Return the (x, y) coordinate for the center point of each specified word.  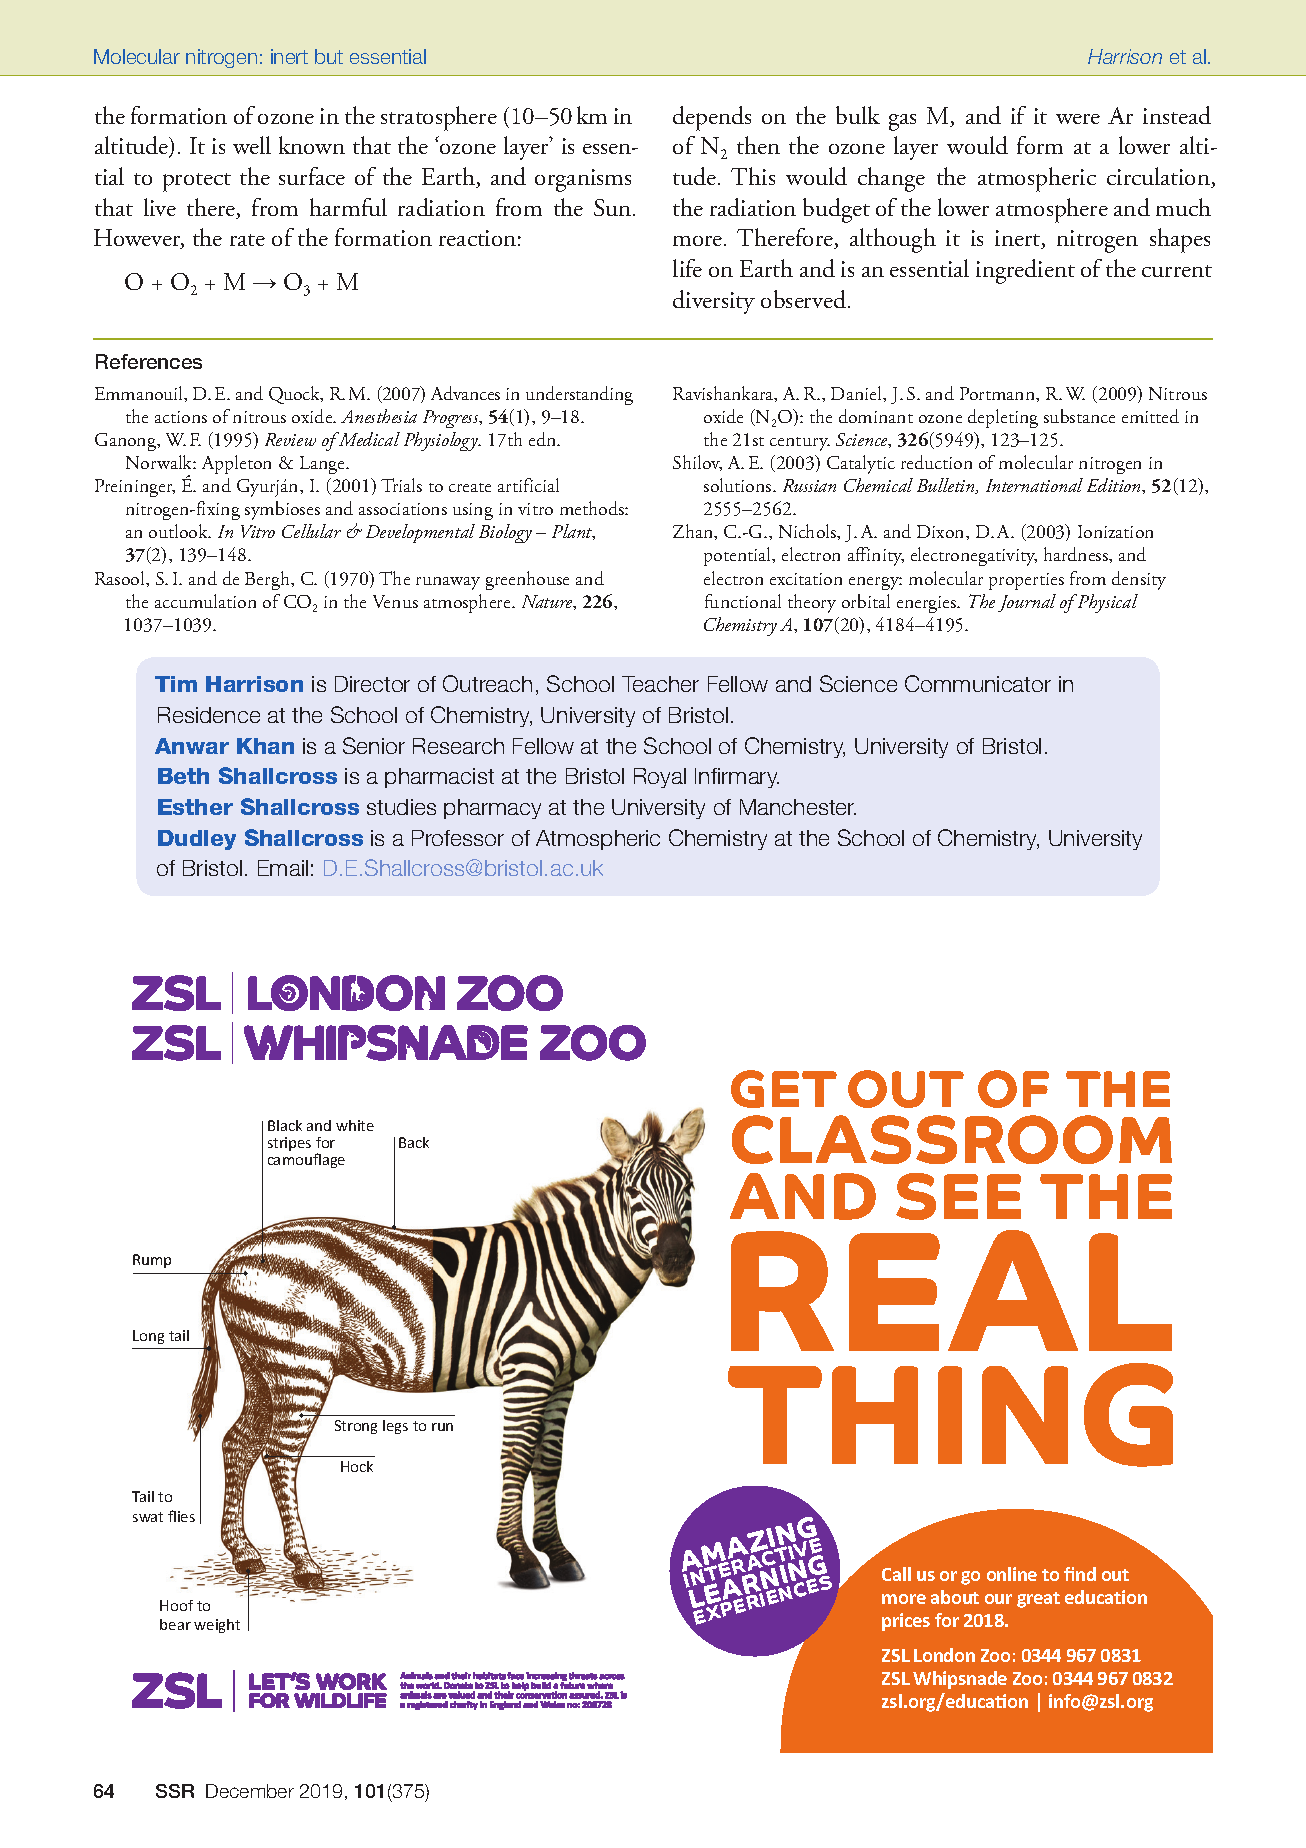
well (252, 145)
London (944, 1655)
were (1078, 119)
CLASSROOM (952, 1139)
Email (283, 868)
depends (712, 118)
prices (906, 1622)
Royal (660, 778)
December (250, 1791)
